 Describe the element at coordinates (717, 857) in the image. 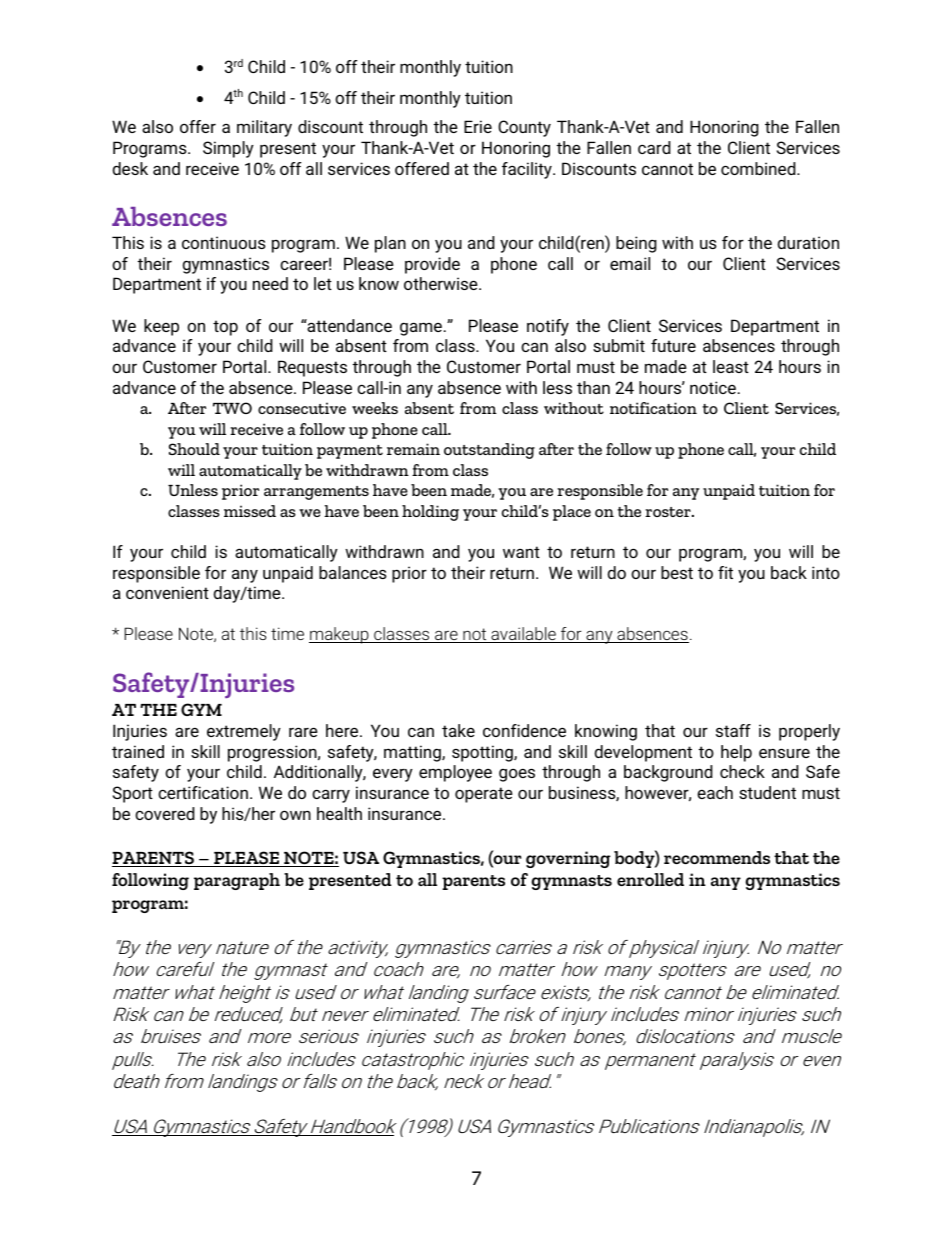

I see `recommends` at that location.
